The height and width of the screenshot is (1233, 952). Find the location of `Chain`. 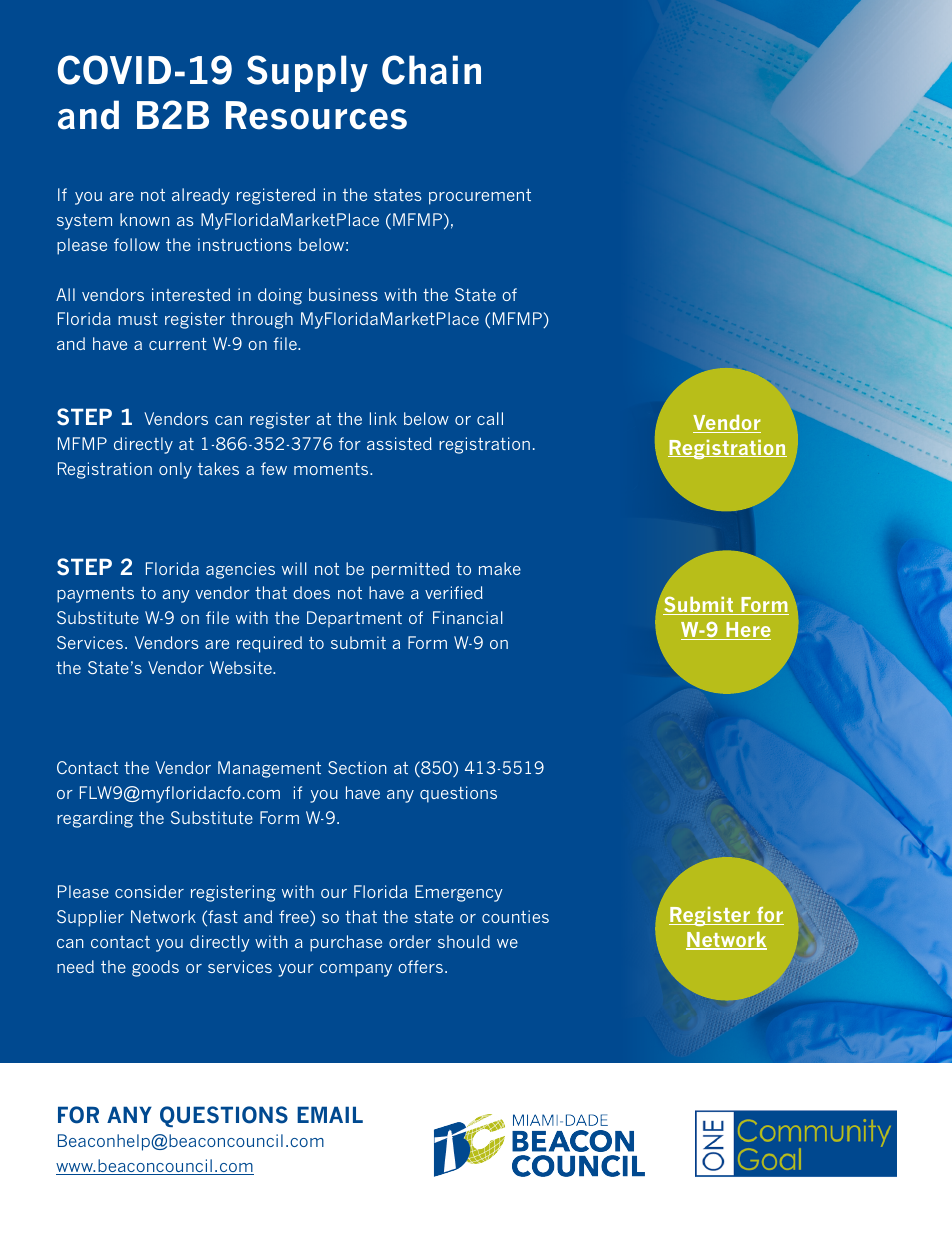

Chain is located at coordinates (431, 70).
